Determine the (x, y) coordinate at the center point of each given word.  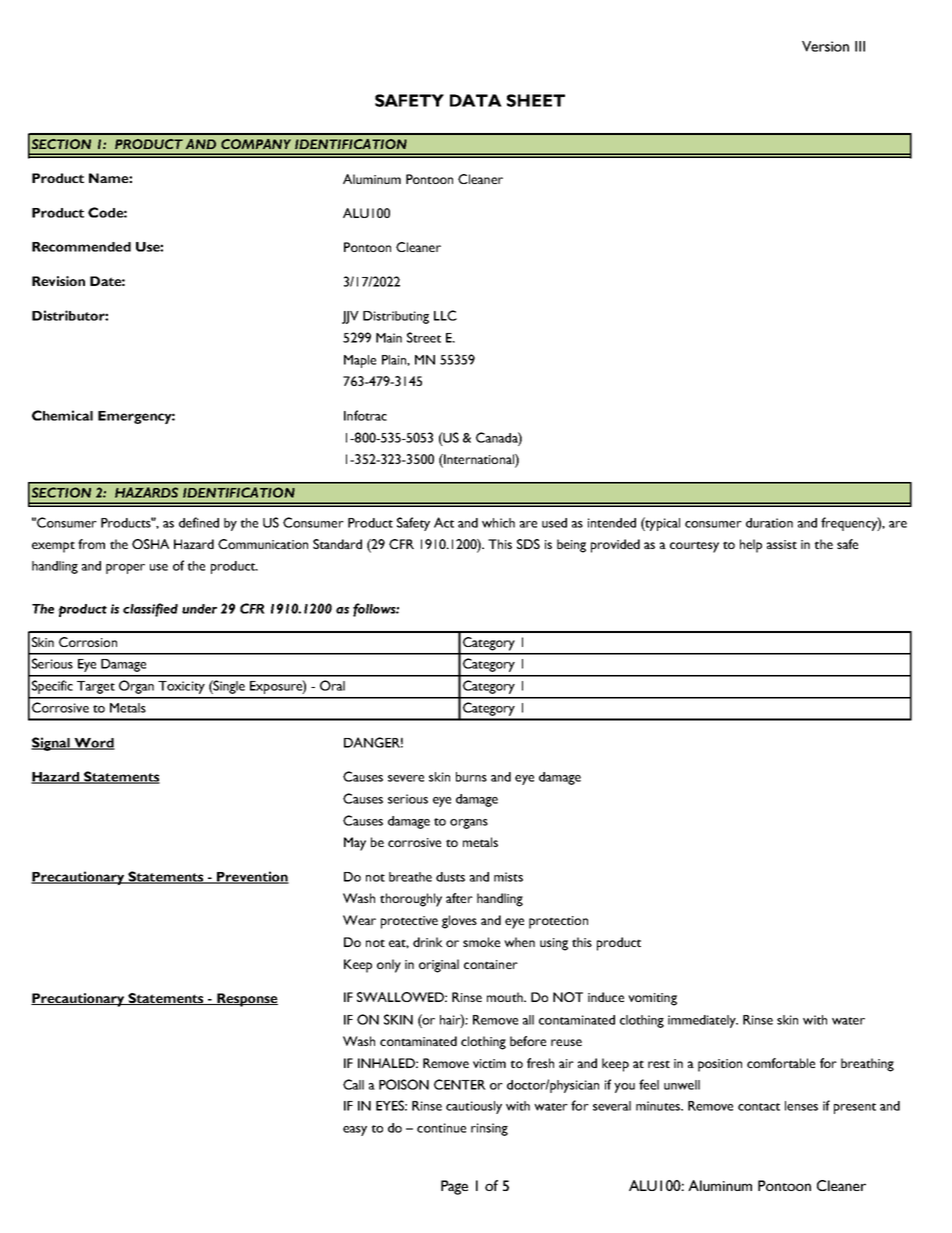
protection (558, 922)
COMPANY (256, 144)
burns (471, 777)
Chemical (62, 415)
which (498, 523)
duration (769, 523)
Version (825, 46)
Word (93, 744)
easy (355, 1131)
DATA (476, 100)
